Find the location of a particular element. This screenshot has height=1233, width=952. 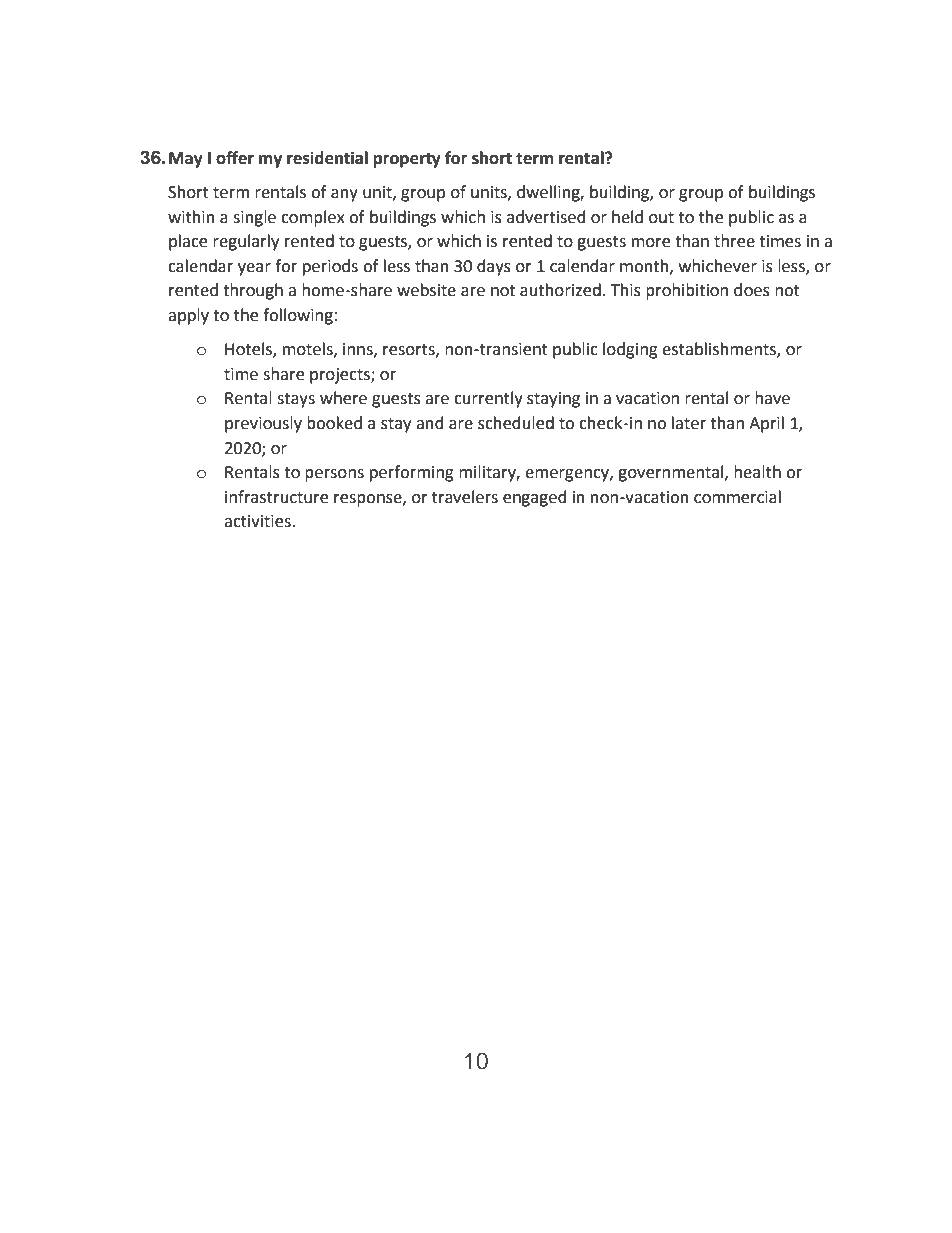

previously is located at coordinates (263, 424).
